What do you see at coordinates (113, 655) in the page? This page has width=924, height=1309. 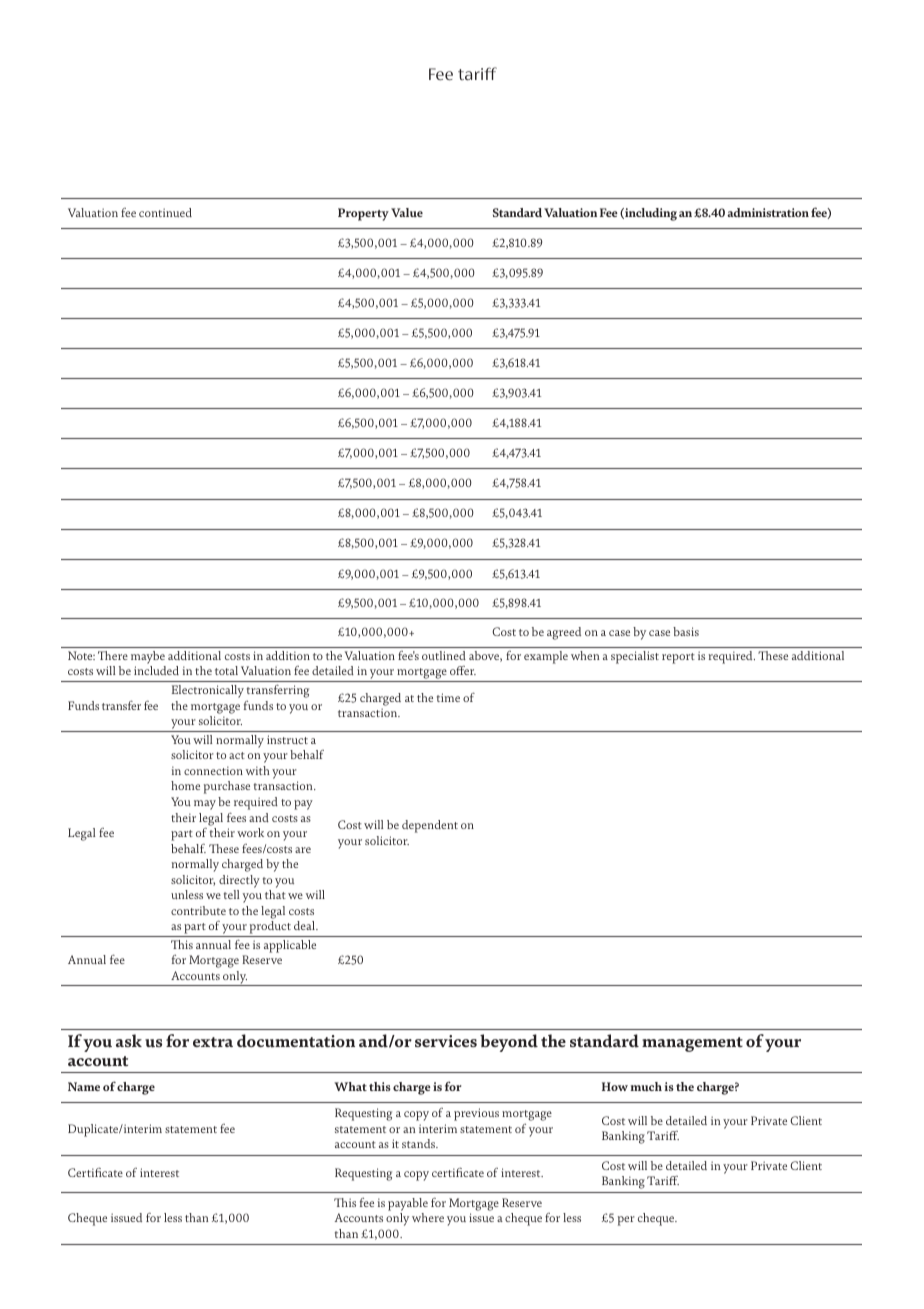 I see `There` at bounding box center [113, 655].
